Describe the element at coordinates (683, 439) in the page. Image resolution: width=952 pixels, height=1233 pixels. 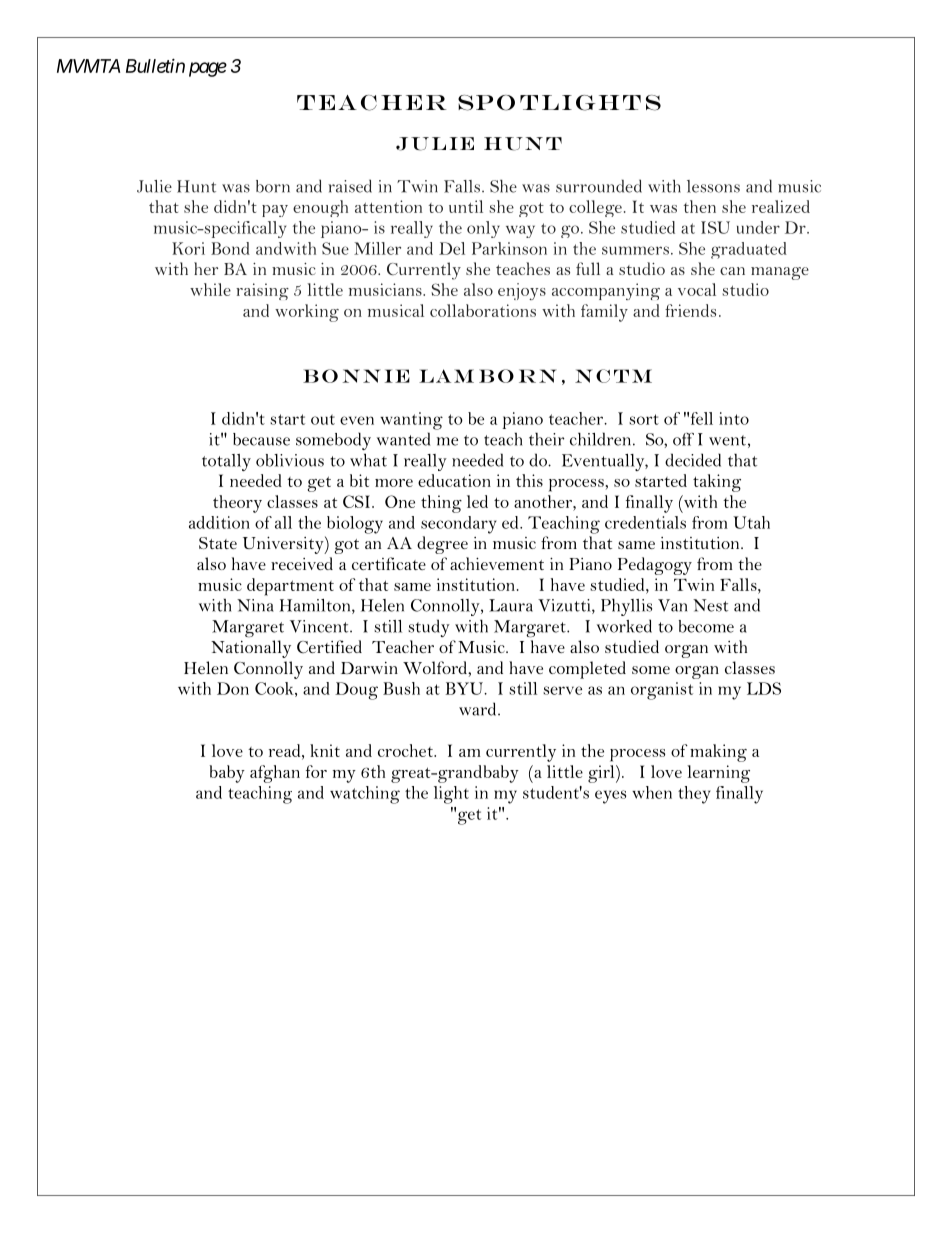
I see `off` at that location.
